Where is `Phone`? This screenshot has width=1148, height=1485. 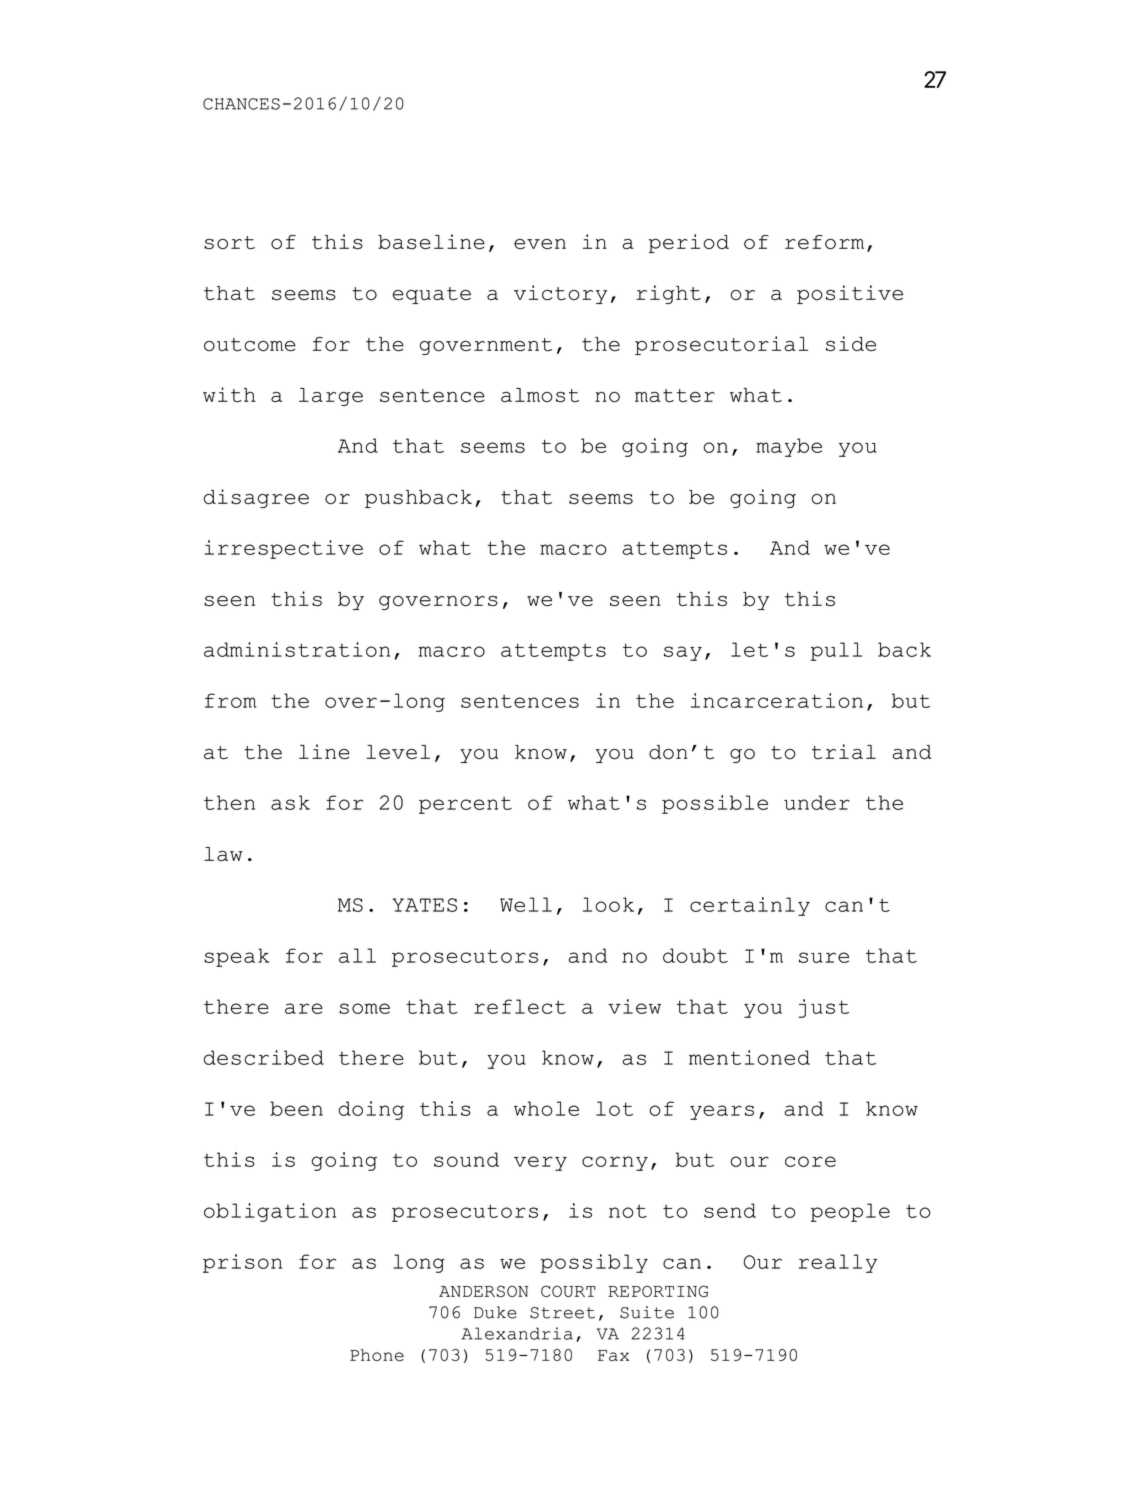
Phone is located at coordinates (377, 1355).
